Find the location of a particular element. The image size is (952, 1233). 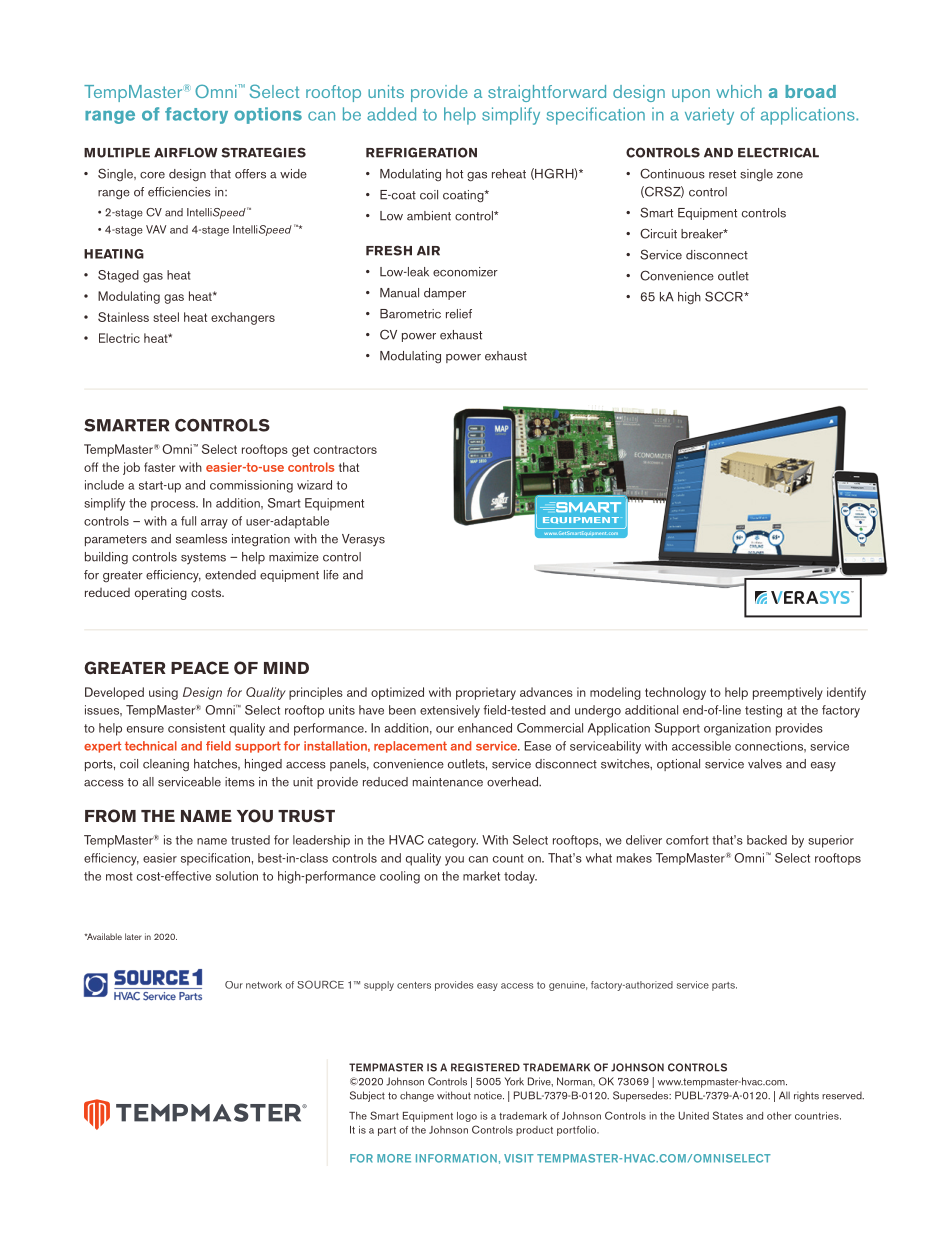

Subject is located at coordinates (367, 1096).
